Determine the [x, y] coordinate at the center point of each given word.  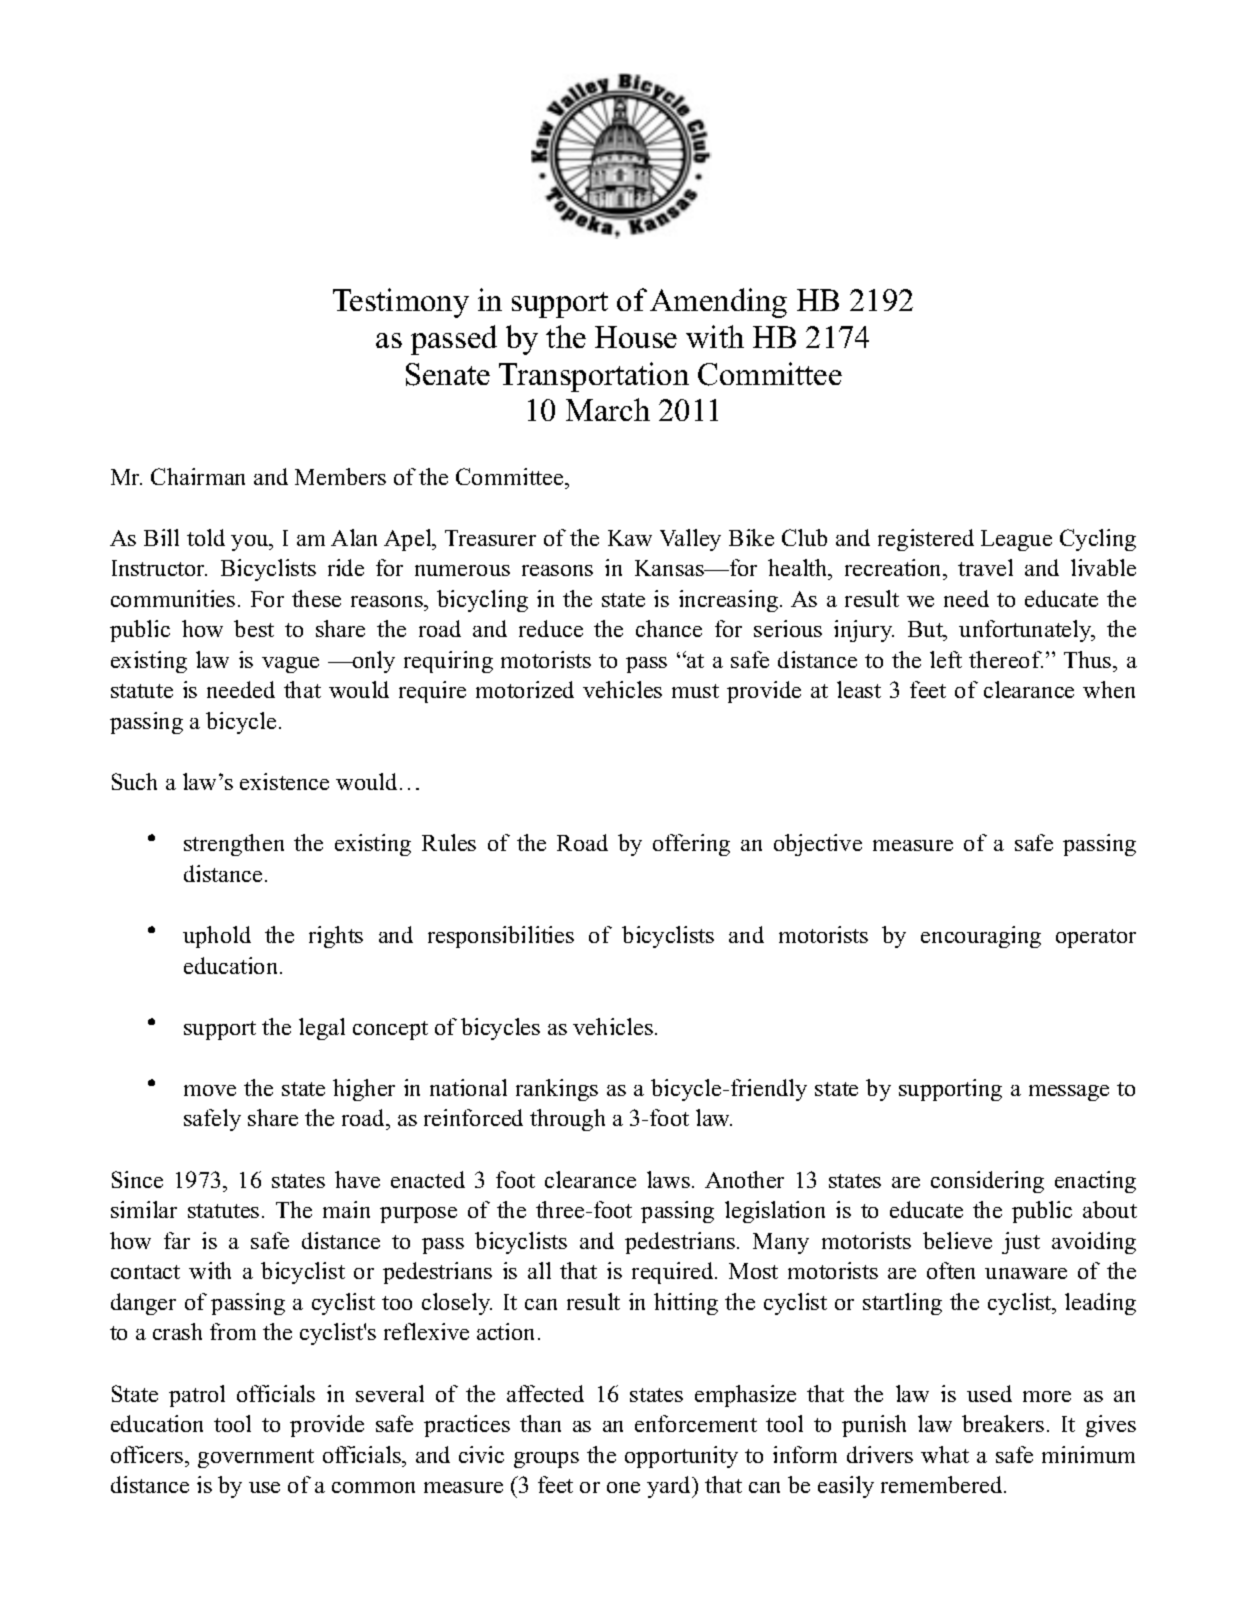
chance [669, 628]
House [636, 337]
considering [987, 1182]
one [623, 1487]
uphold [217, 937]
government [256, 1458]
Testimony [401, 303]
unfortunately [1026, 631]
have [357, 1179]
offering [691, 845]
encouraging [981, 937]
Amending [718, 303]
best [254, 628]
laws [670, 1179]
